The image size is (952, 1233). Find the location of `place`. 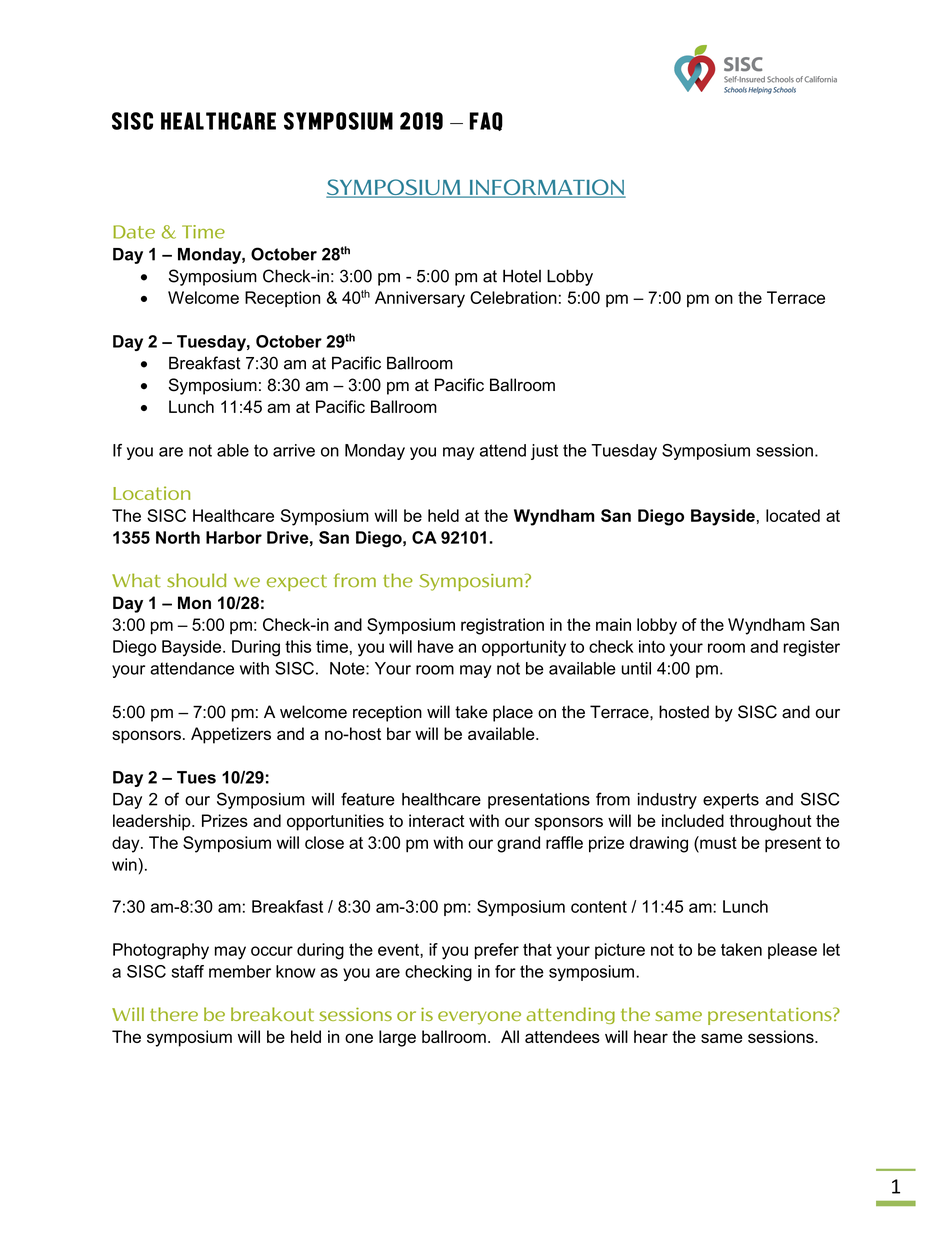

place is located at coordinates (513, 713).
